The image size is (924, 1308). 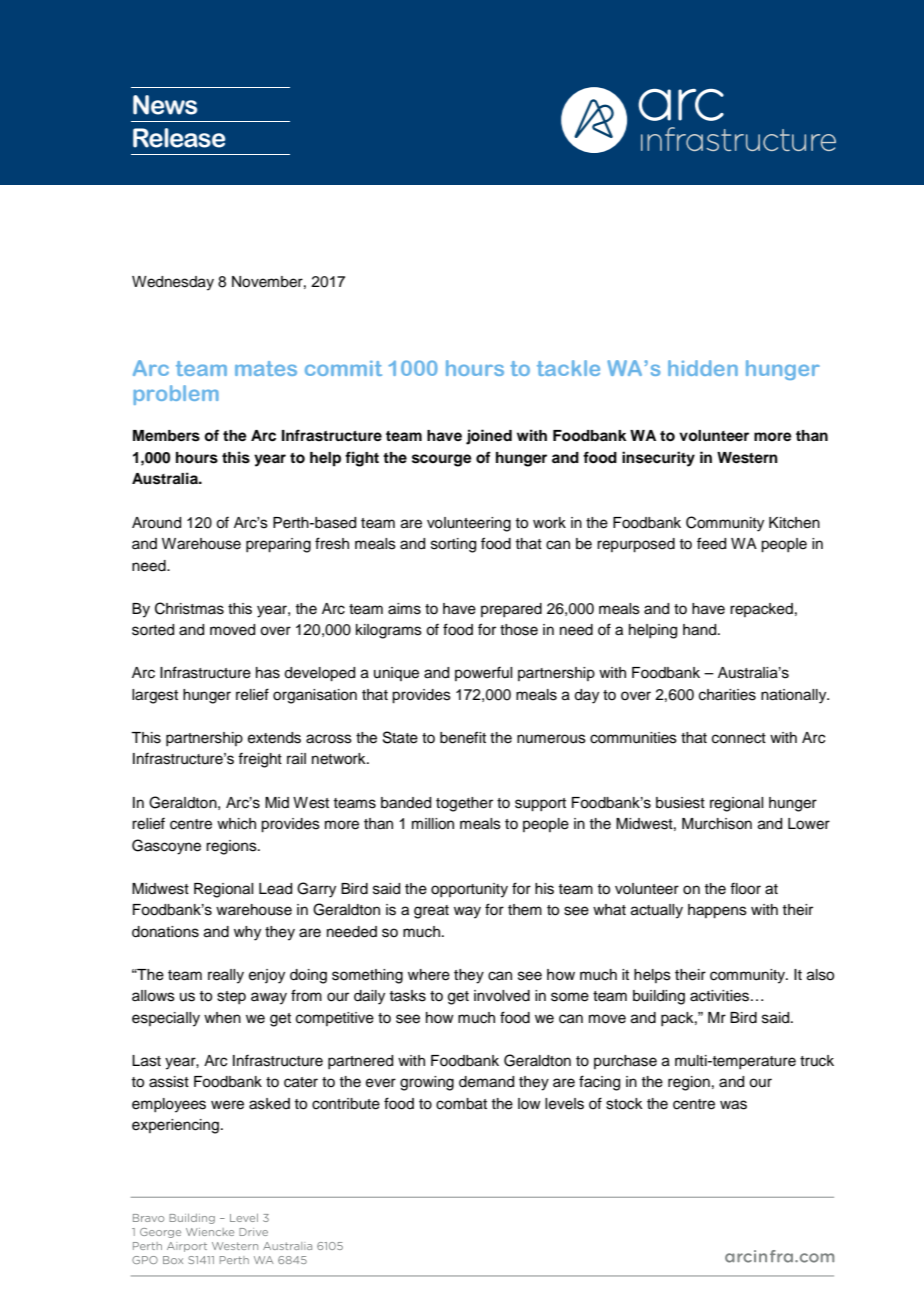 I want to click on tackle, so click(x=568, y=368).
